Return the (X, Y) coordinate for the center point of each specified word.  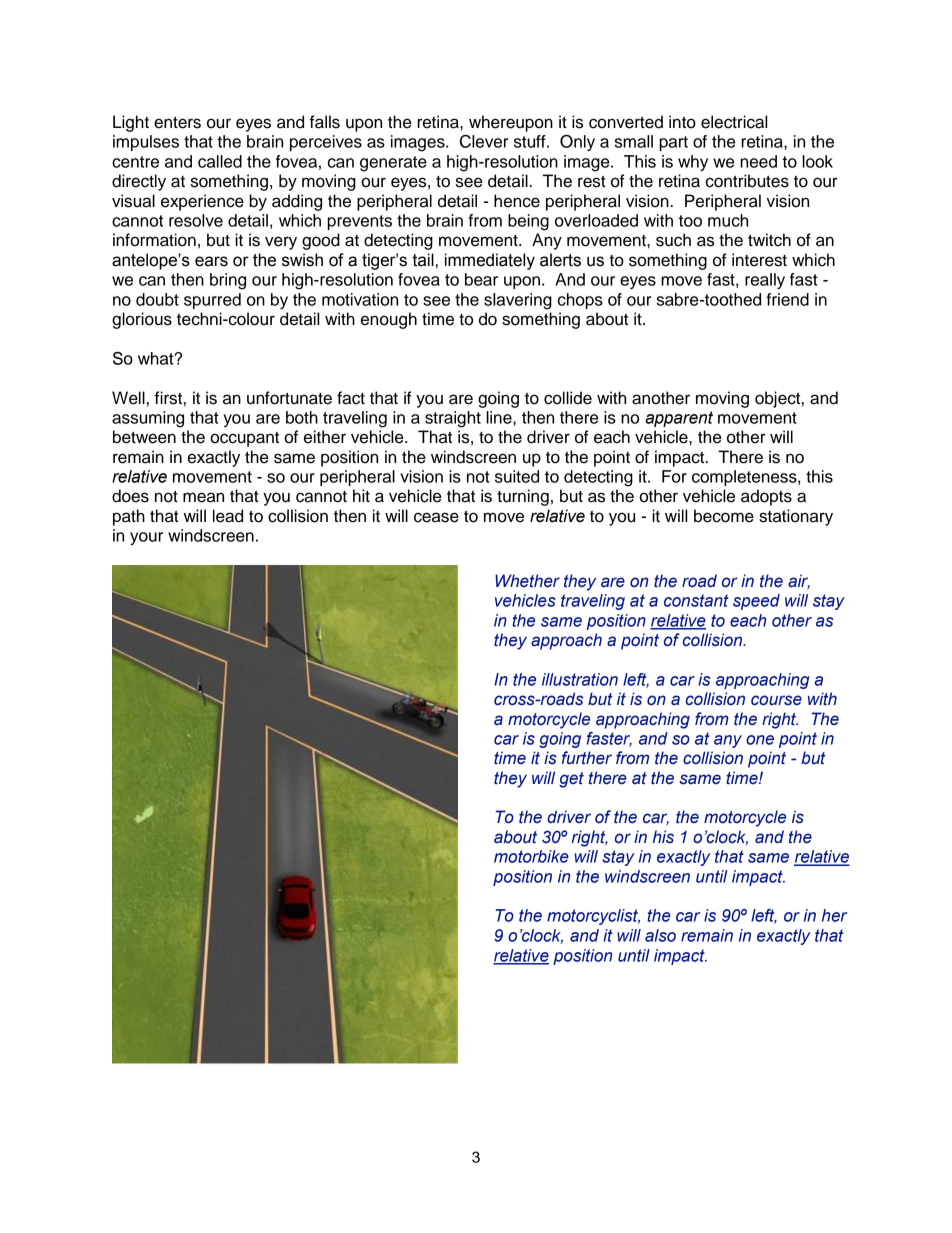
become (724, 516)
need (758, 161)
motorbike (531, 856)
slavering (518, 301)
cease (436, 517)
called (220, 161)
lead (228, 516)
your (146, 538)
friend (787, 299)
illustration (580, 679)
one (760, 740)
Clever (484, 141)
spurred (212, 301)
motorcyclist (593, 917)
